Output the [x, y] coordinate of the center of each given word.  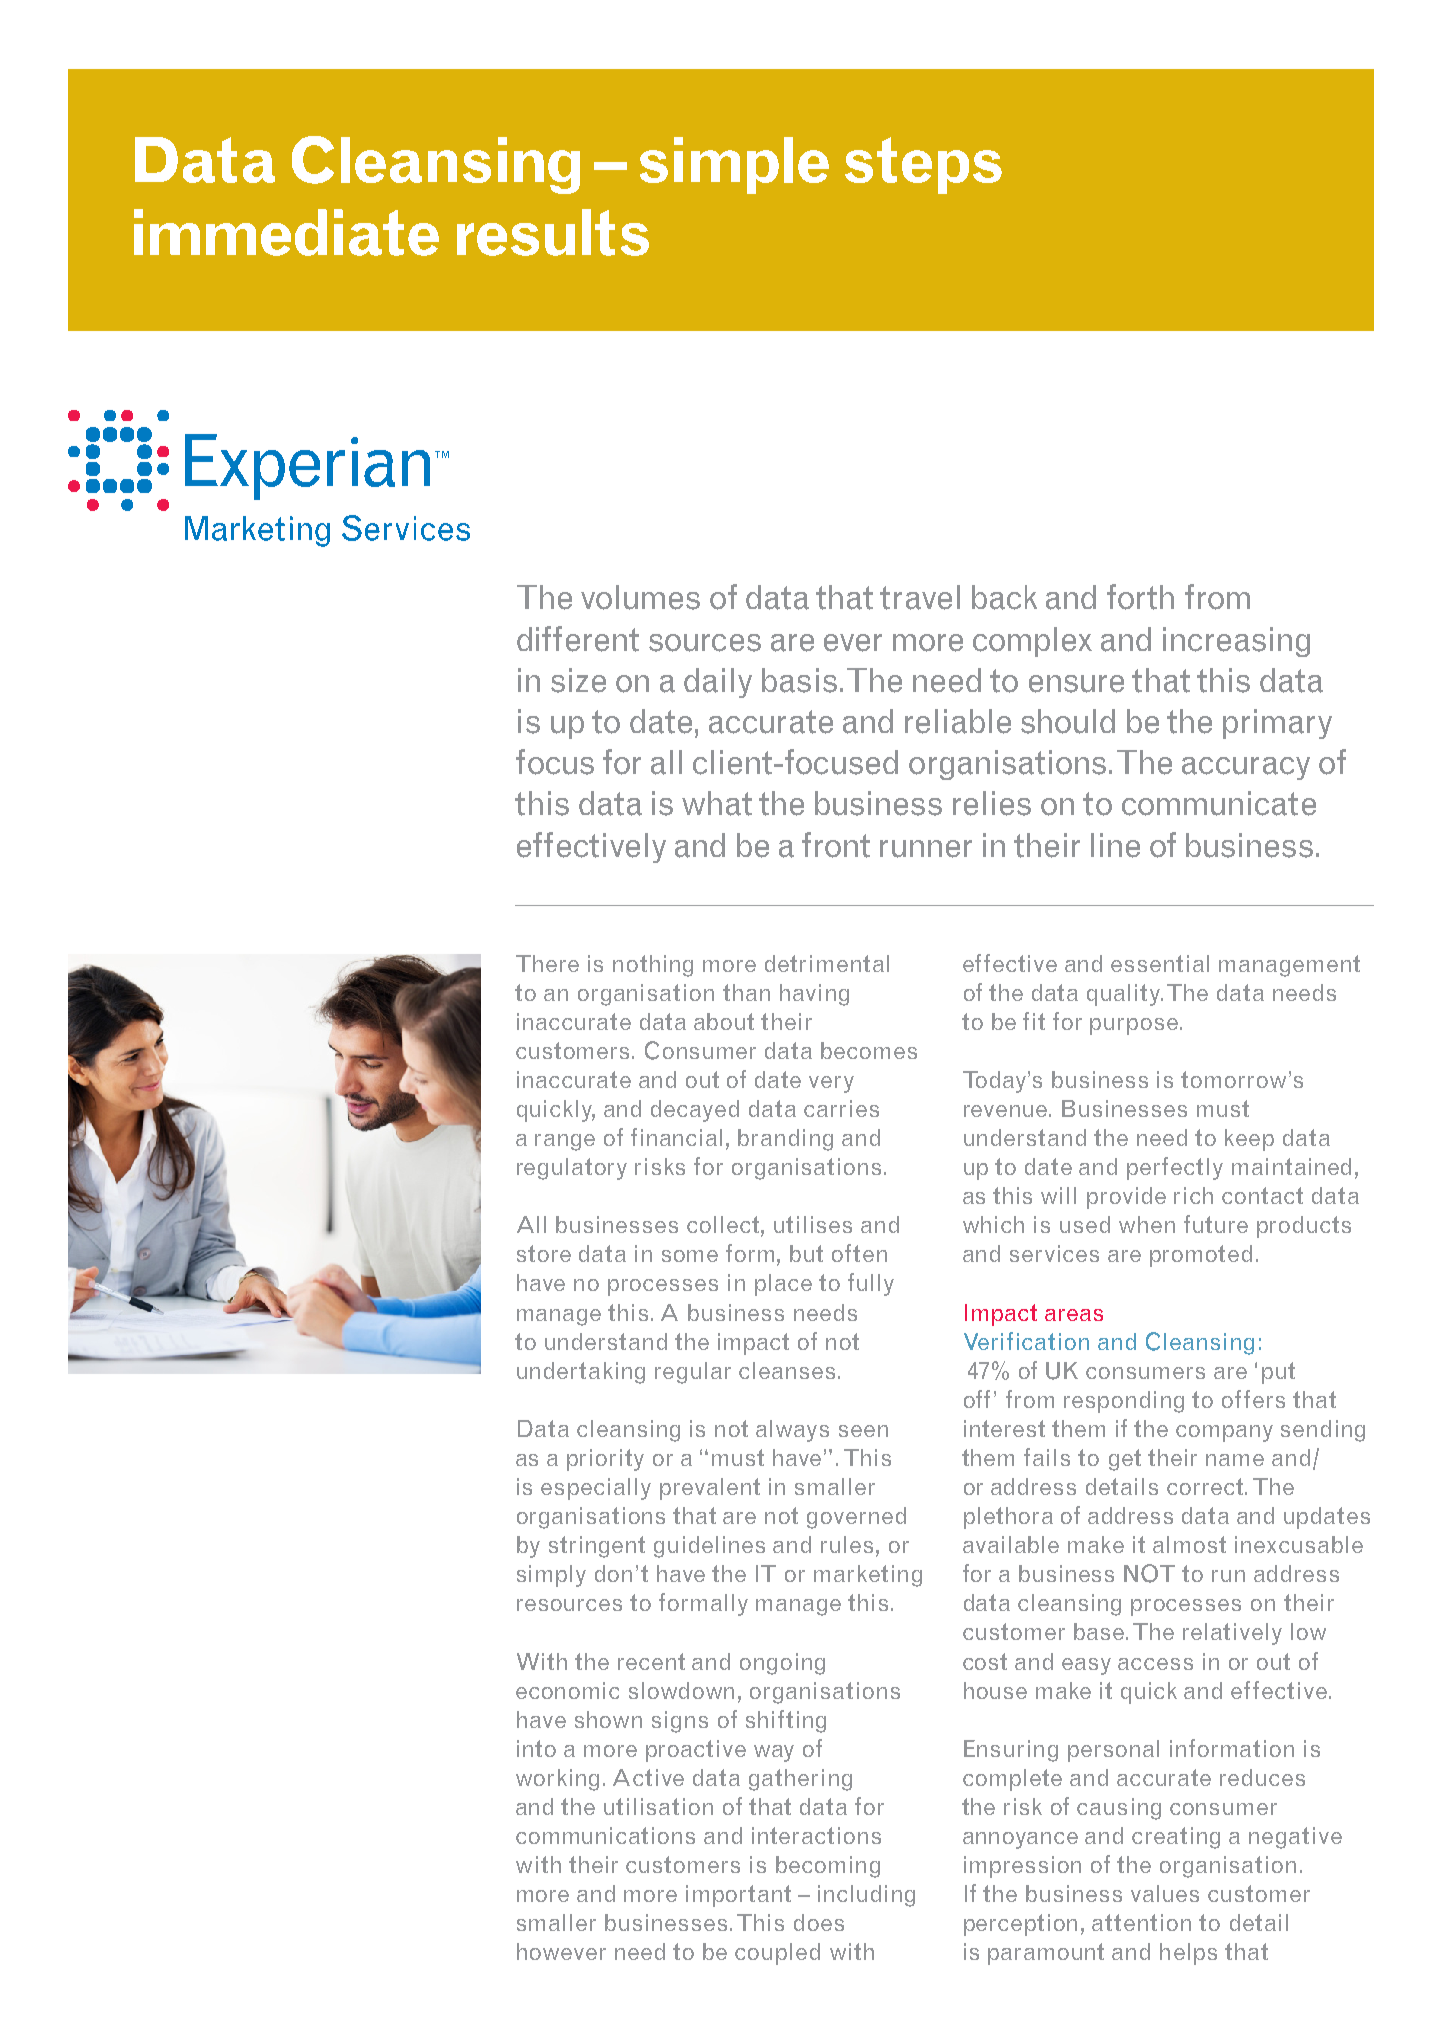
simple [734, 165]
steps [923, 165]
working [557, 1780]
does [819, 1922]
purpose [1135, 1026]
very [831, 1084]
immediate [286, 232]
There [547, 963]
